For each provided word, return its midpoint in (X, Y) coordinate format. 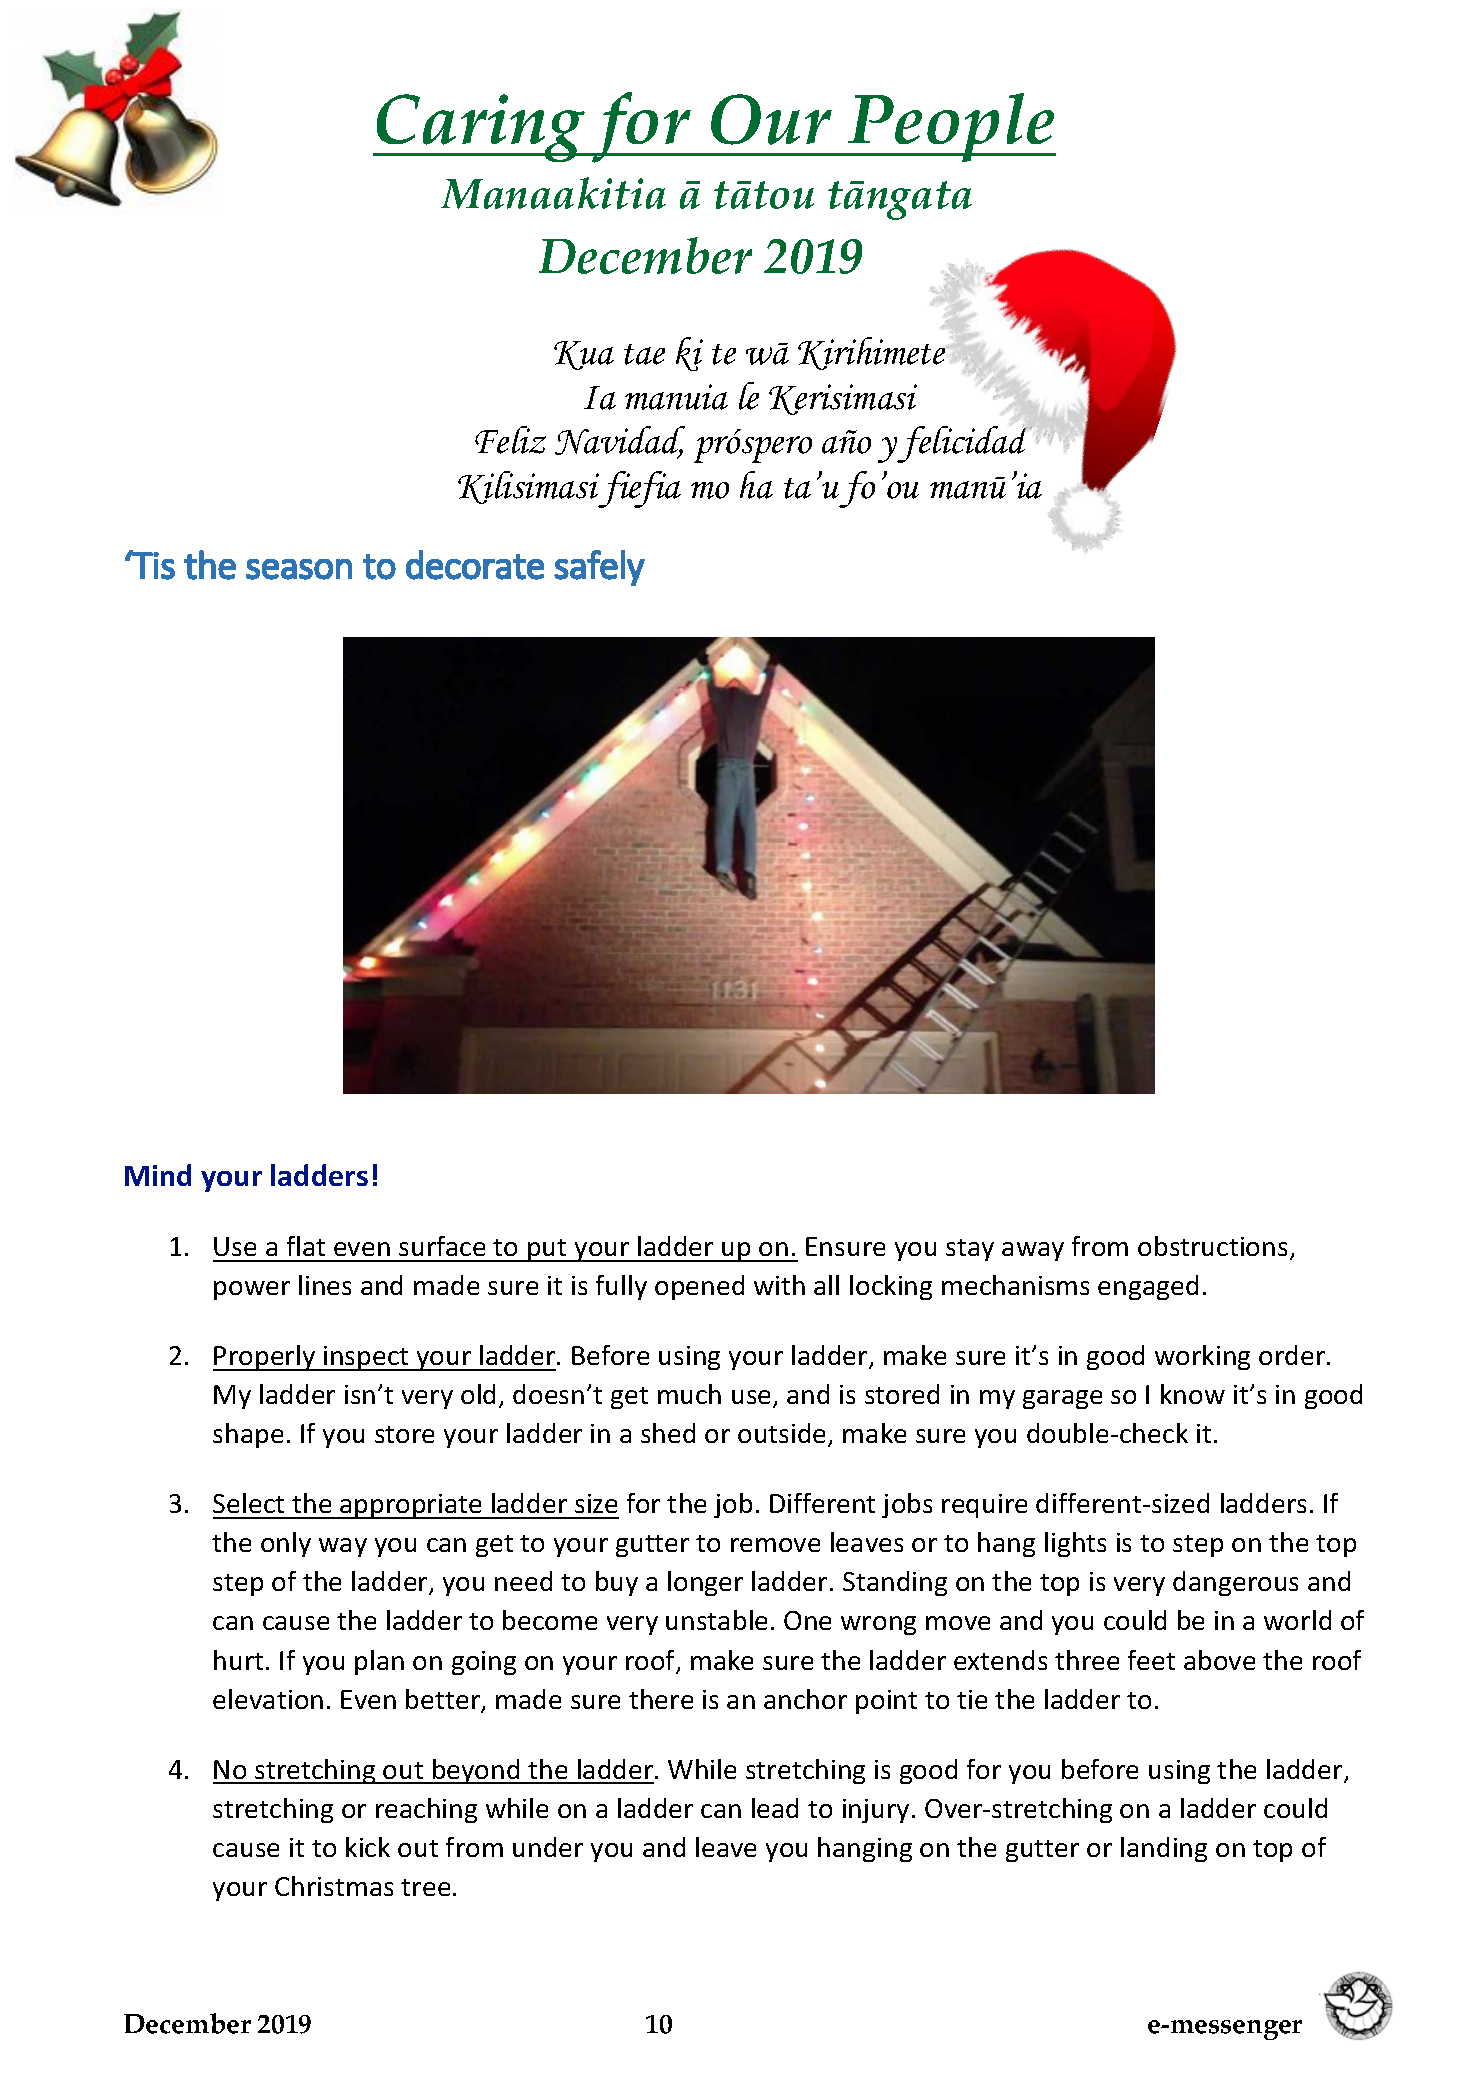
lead (775, 1808)
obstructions (1212, 1246)
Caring (481, 128)
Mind (158, 1175)
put (547, 1250)
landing (1164, 1849)
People (951, 127)
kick (368, 1847)
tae (644, 354)
